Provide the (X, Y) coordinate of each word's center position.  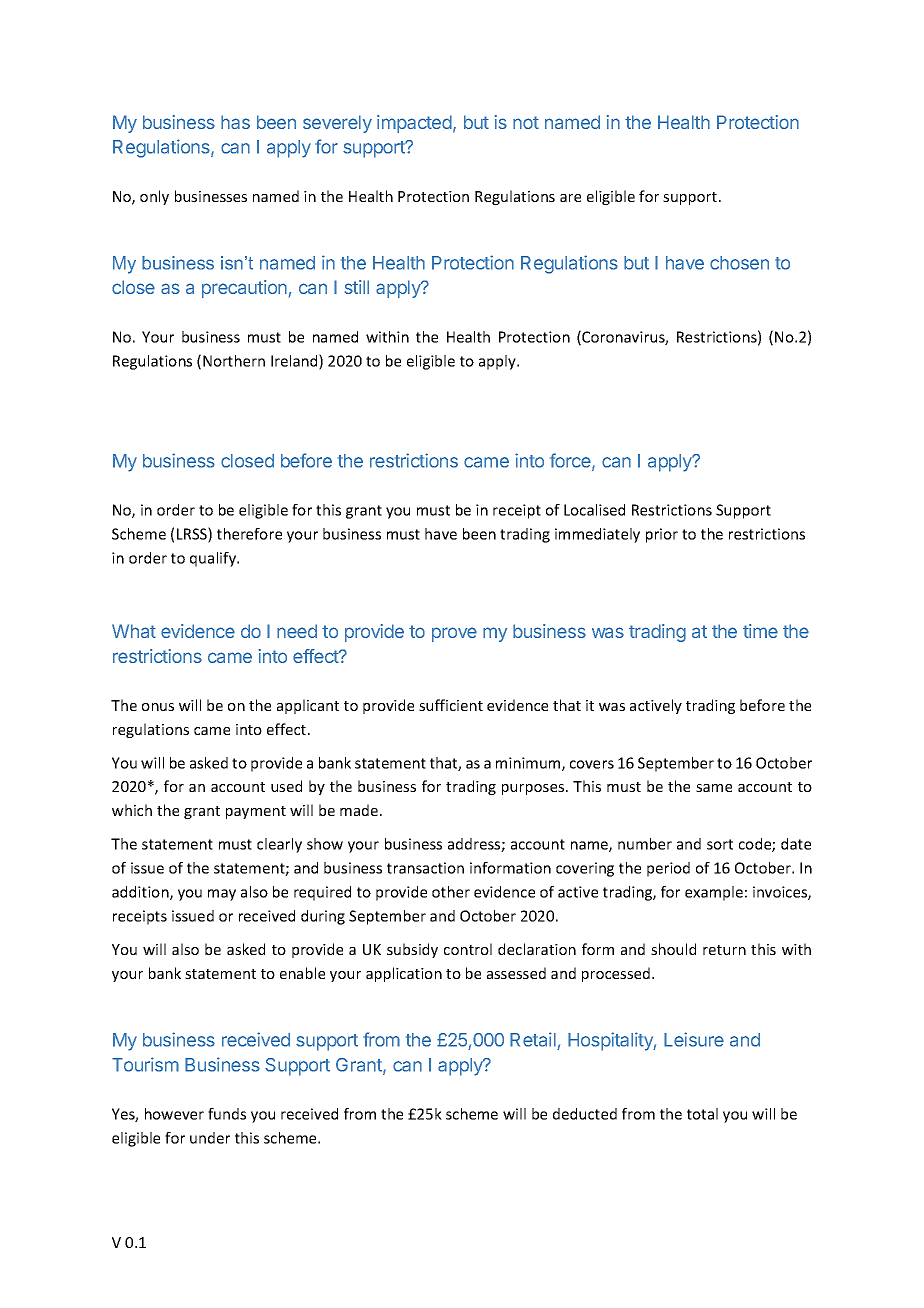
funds (227, 1114)
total (702, 1114)
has (235, 122)
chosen (739, 263)
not (526, 122)
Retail (534, 1041)
